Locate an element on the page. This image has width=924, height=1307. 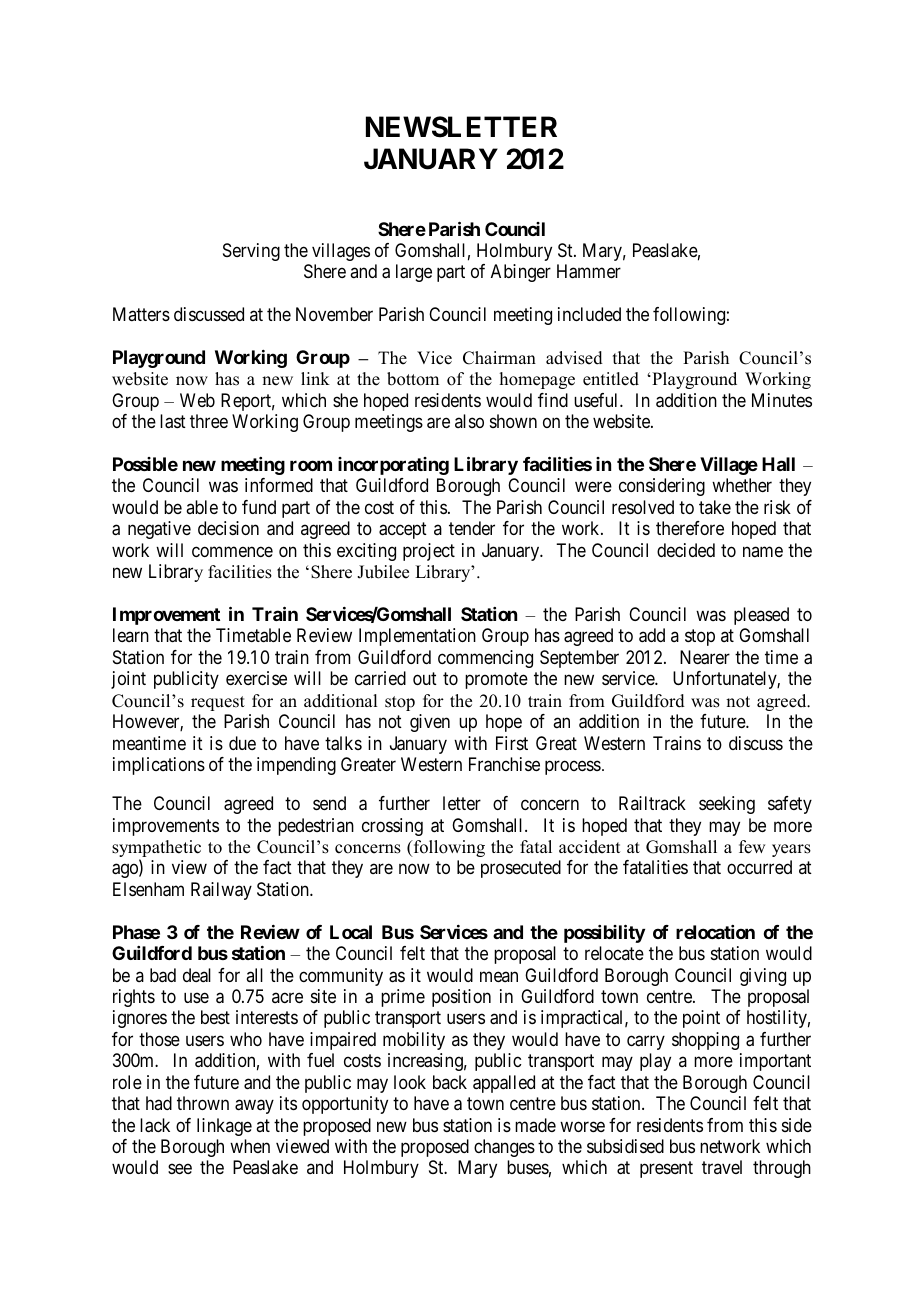
large is located at coordinates (414, 273).
